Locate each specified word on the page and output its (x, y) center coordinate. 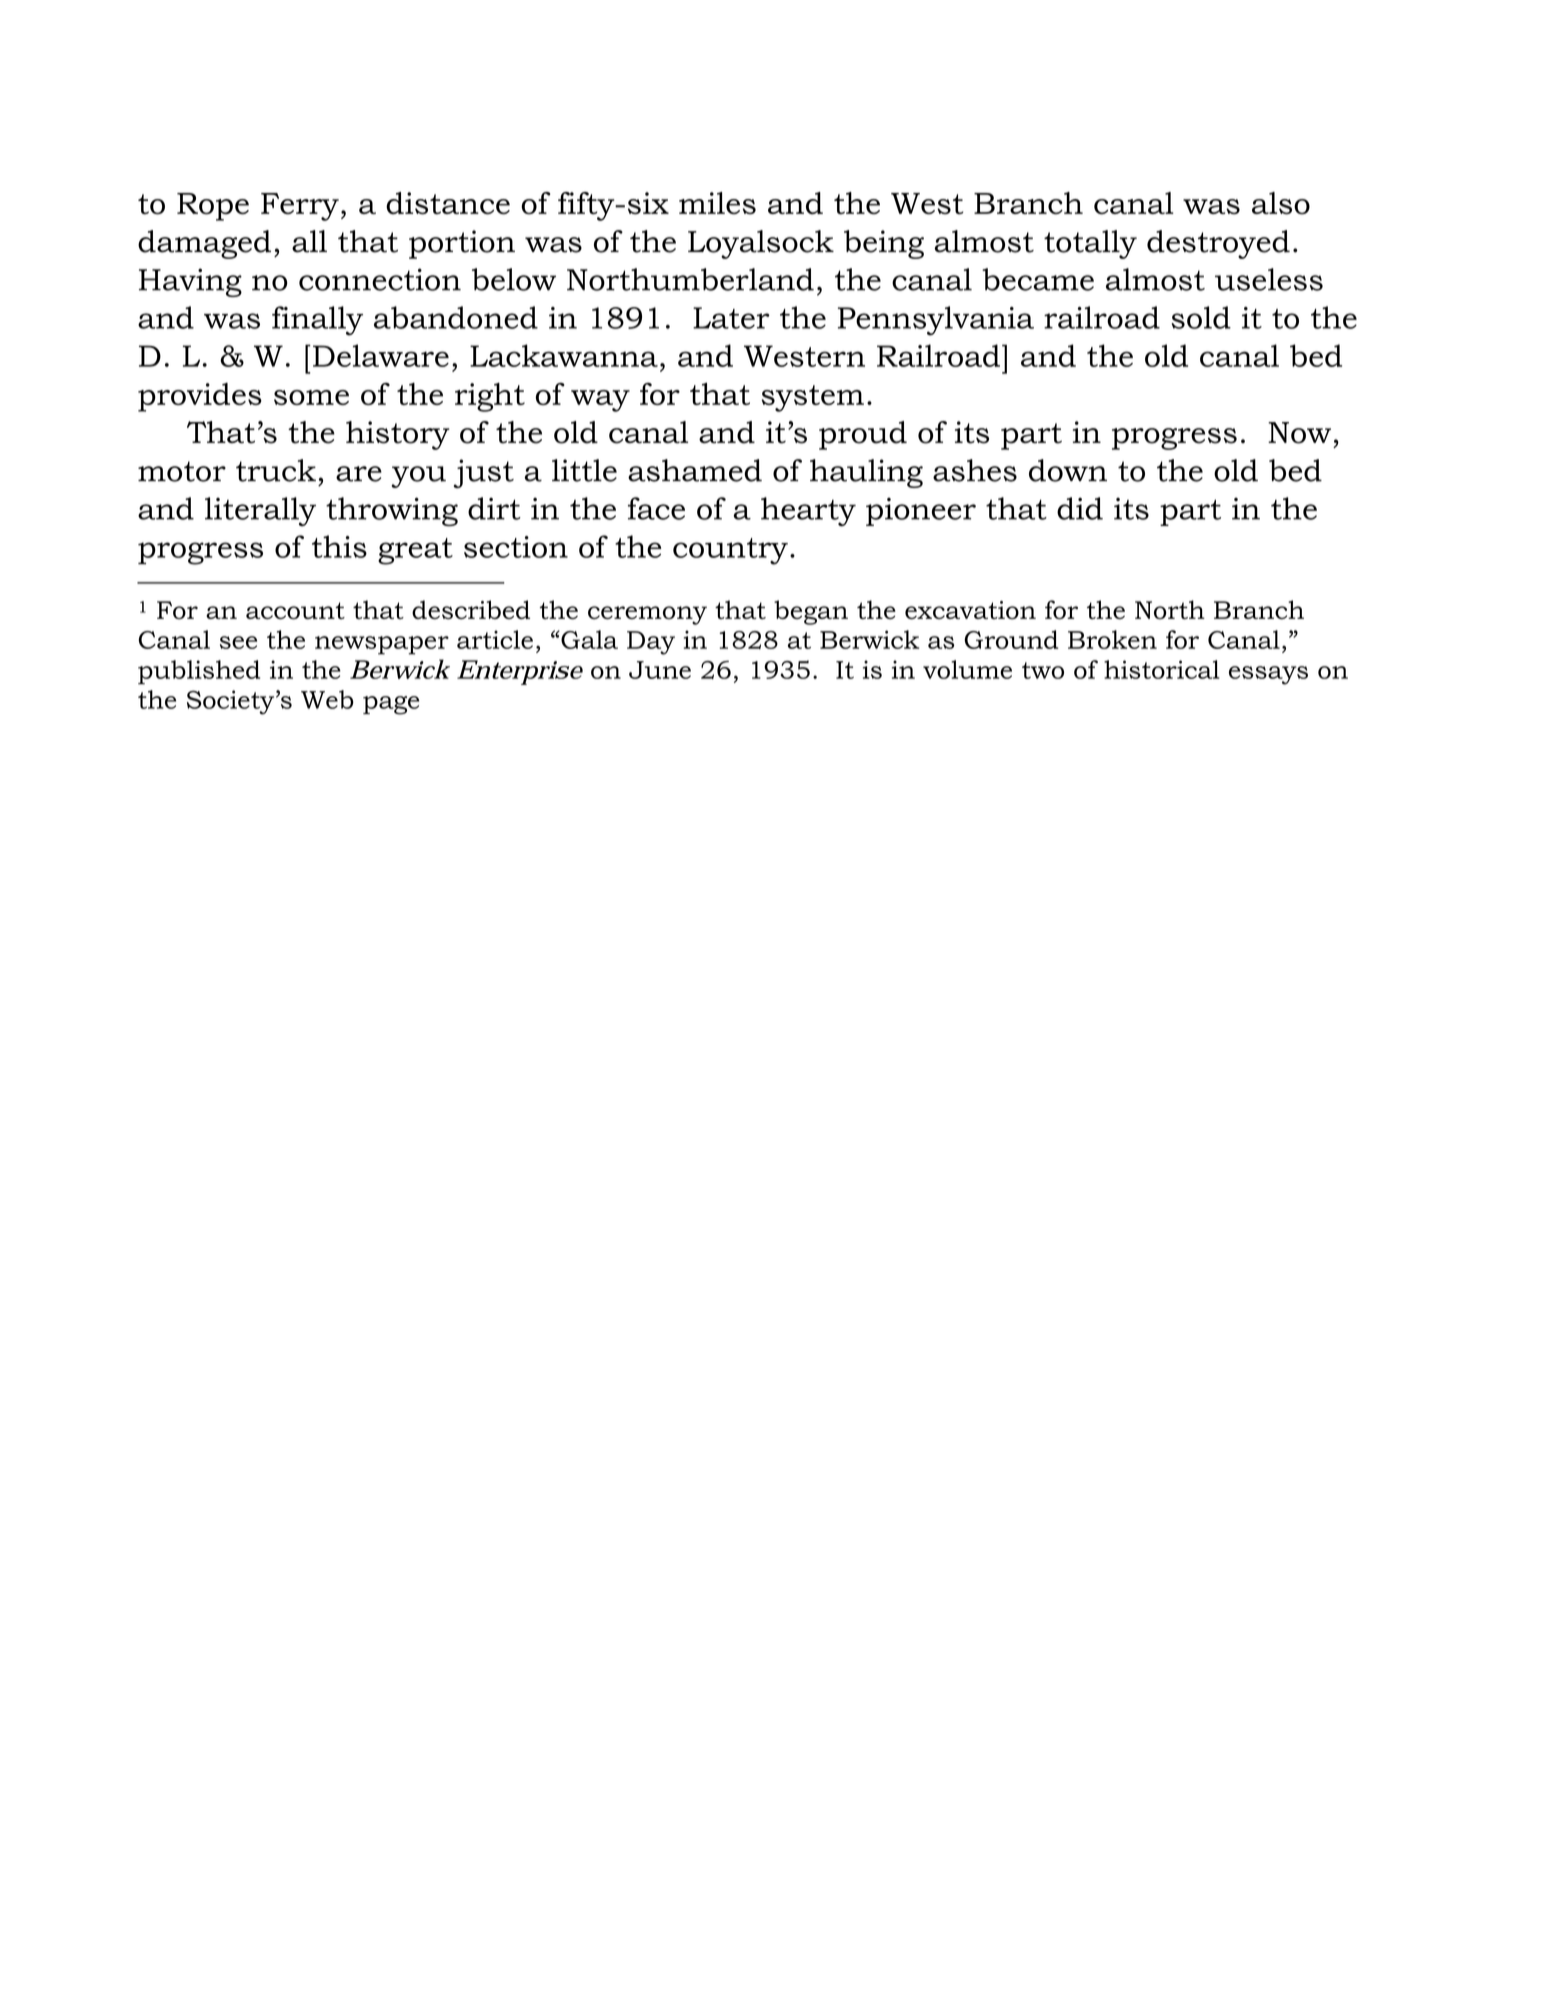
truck (276, 470)
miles (717, 203)
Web (327, 699)
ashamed (695, 470)
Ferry (300, 207)
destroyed (1218, 244)
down (1068, 470)
